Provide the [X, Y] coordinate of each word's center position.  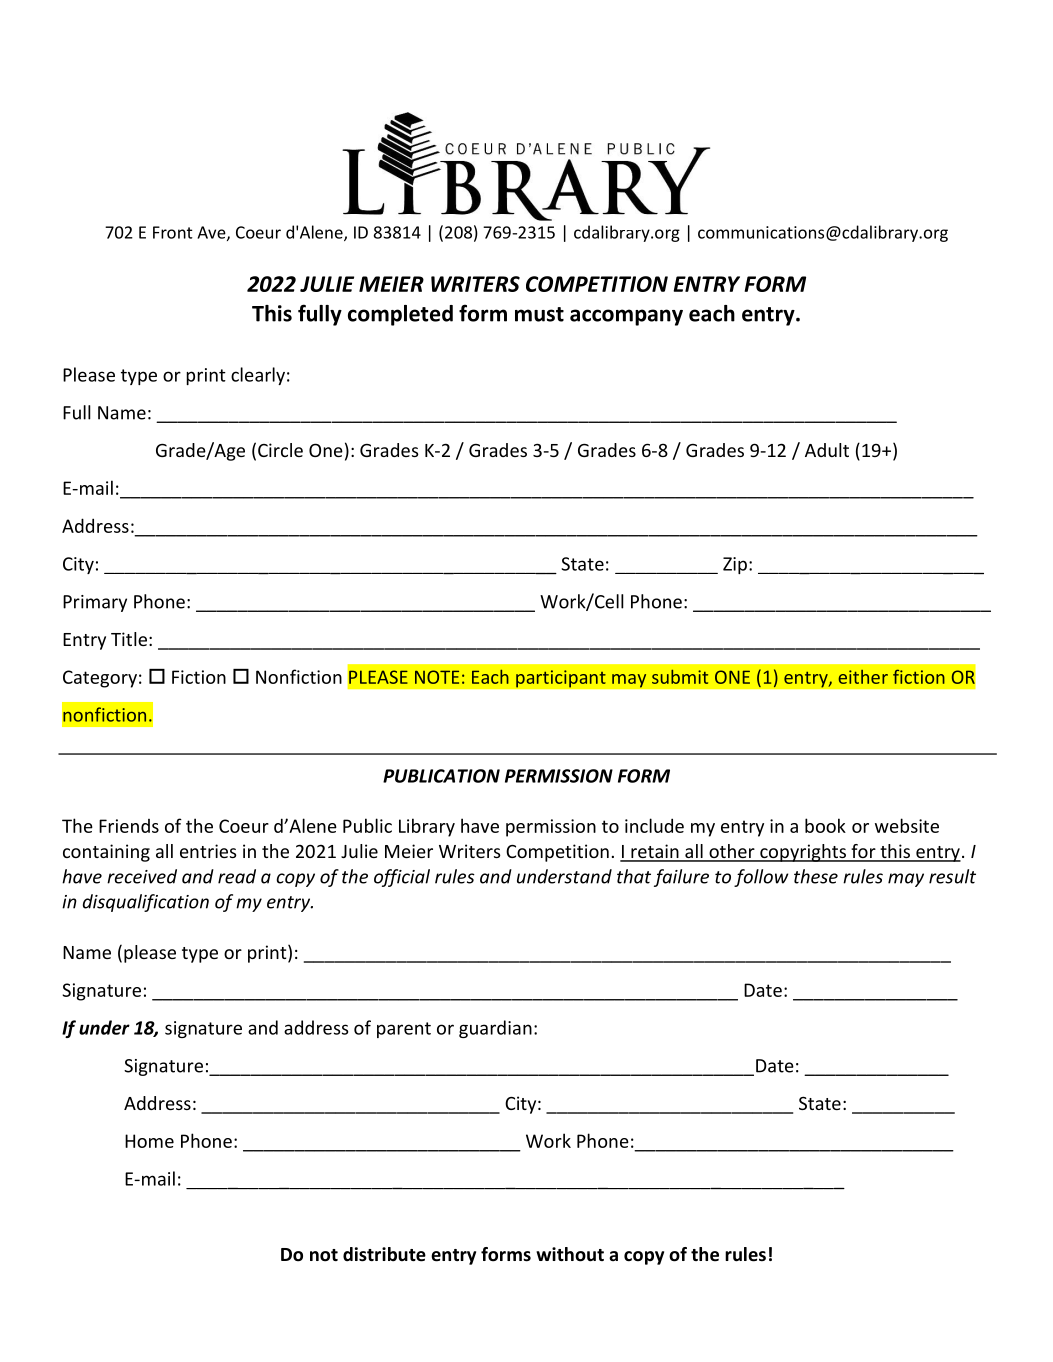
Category [100, 679]
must [539, 314]
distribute [384, 1254]
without [570, 1254]
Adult [827, 450]
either [863, 677]
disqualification [146, 903]
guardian [495, 1029]
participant [561, 679]
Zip [735, 565]
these [816, 876]
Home [149, 1141]
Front [173, 232]
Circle [280, 450]
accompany [626, 317]
